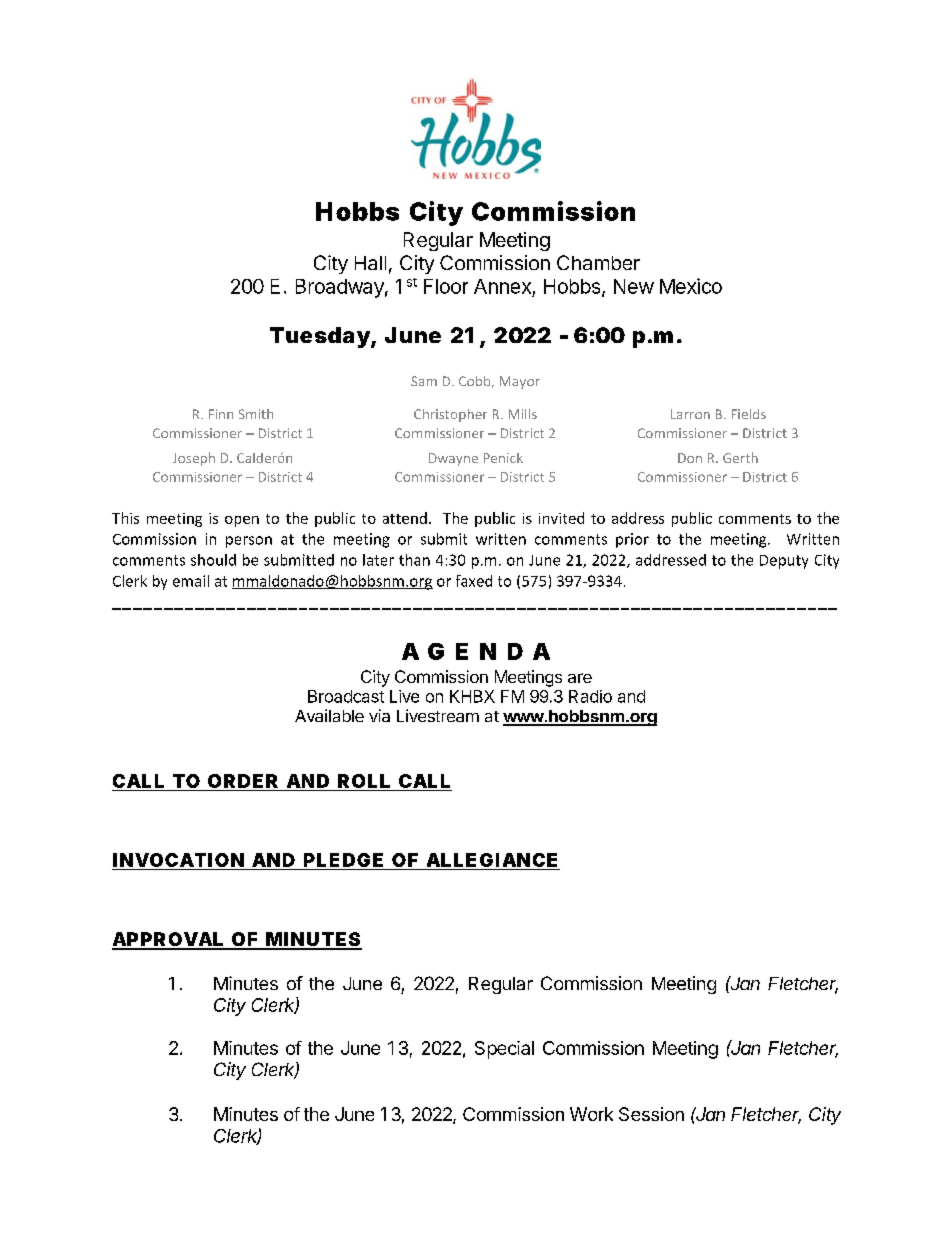  I want to click on via, so click(379, 715).
